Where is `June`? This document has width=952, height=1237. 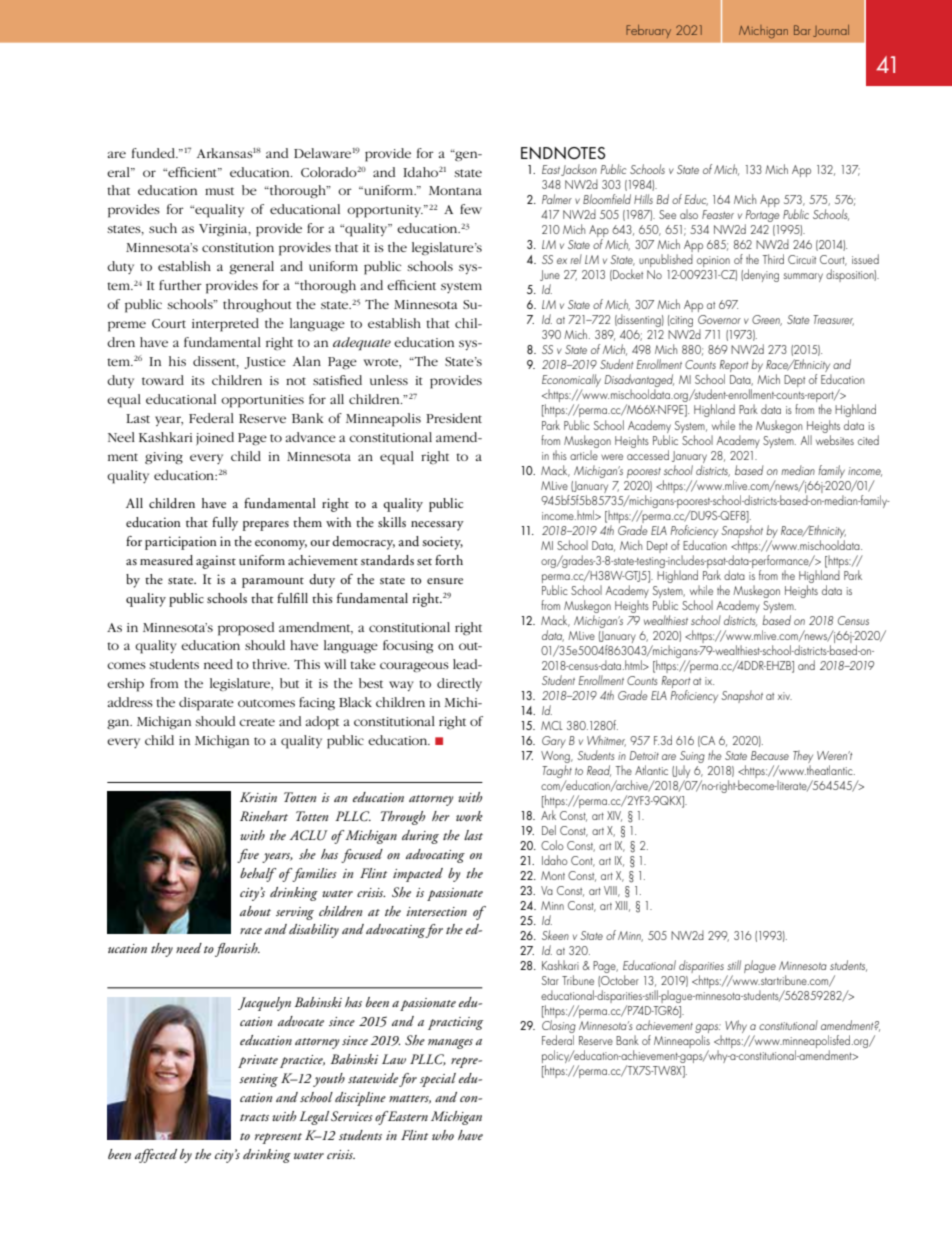 June is located at coordinates (550, 275).
